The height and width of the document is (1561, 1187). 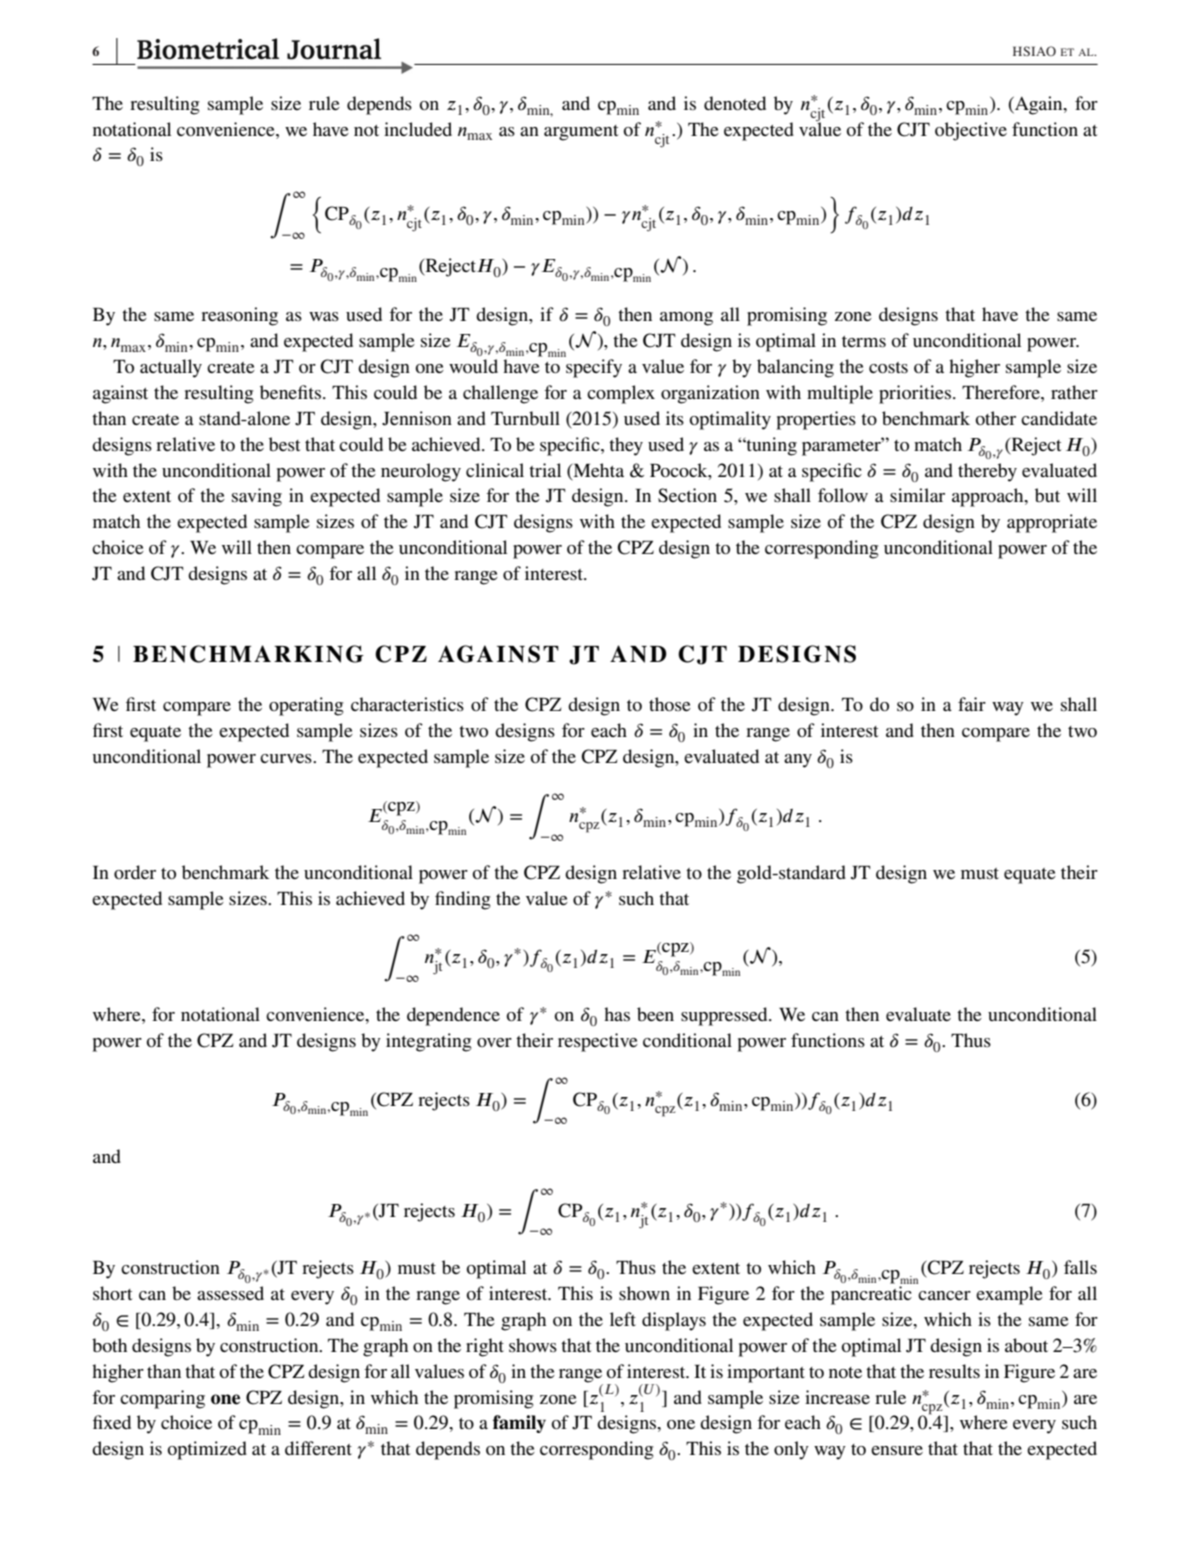 What do you see at coordinates (598, 1042) in the document?
I see `respective` at bounding box center [598, 1042].
